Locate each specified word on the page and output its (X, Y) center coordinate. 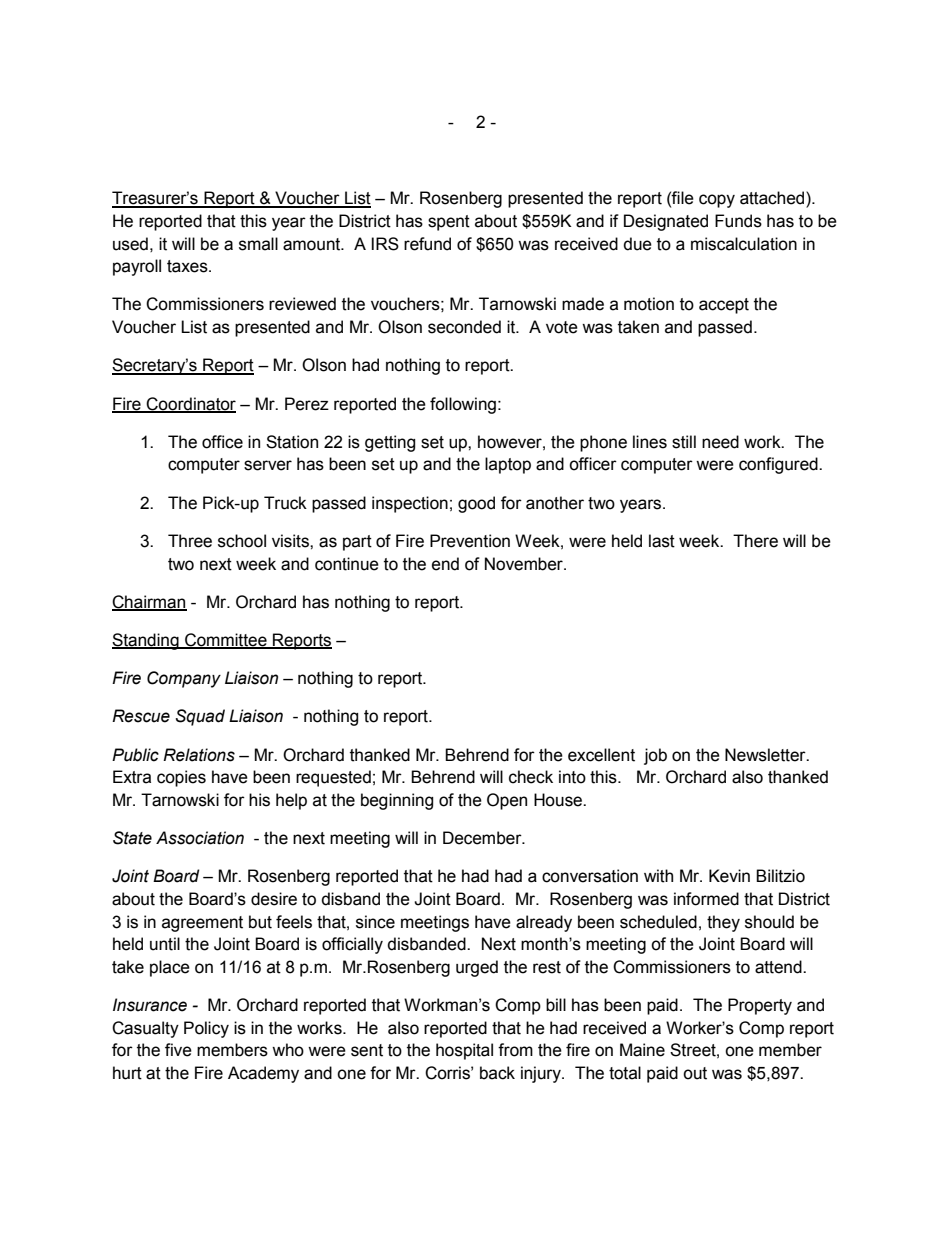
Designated (666, 222)
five (178, 1050)
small (258, 244)
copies (181, 778)
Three (190, 541)
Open (507, 801)
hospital (464, 1051)
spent (449, 223)
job (655, 756)
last (662, 541)
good (476, 504)
